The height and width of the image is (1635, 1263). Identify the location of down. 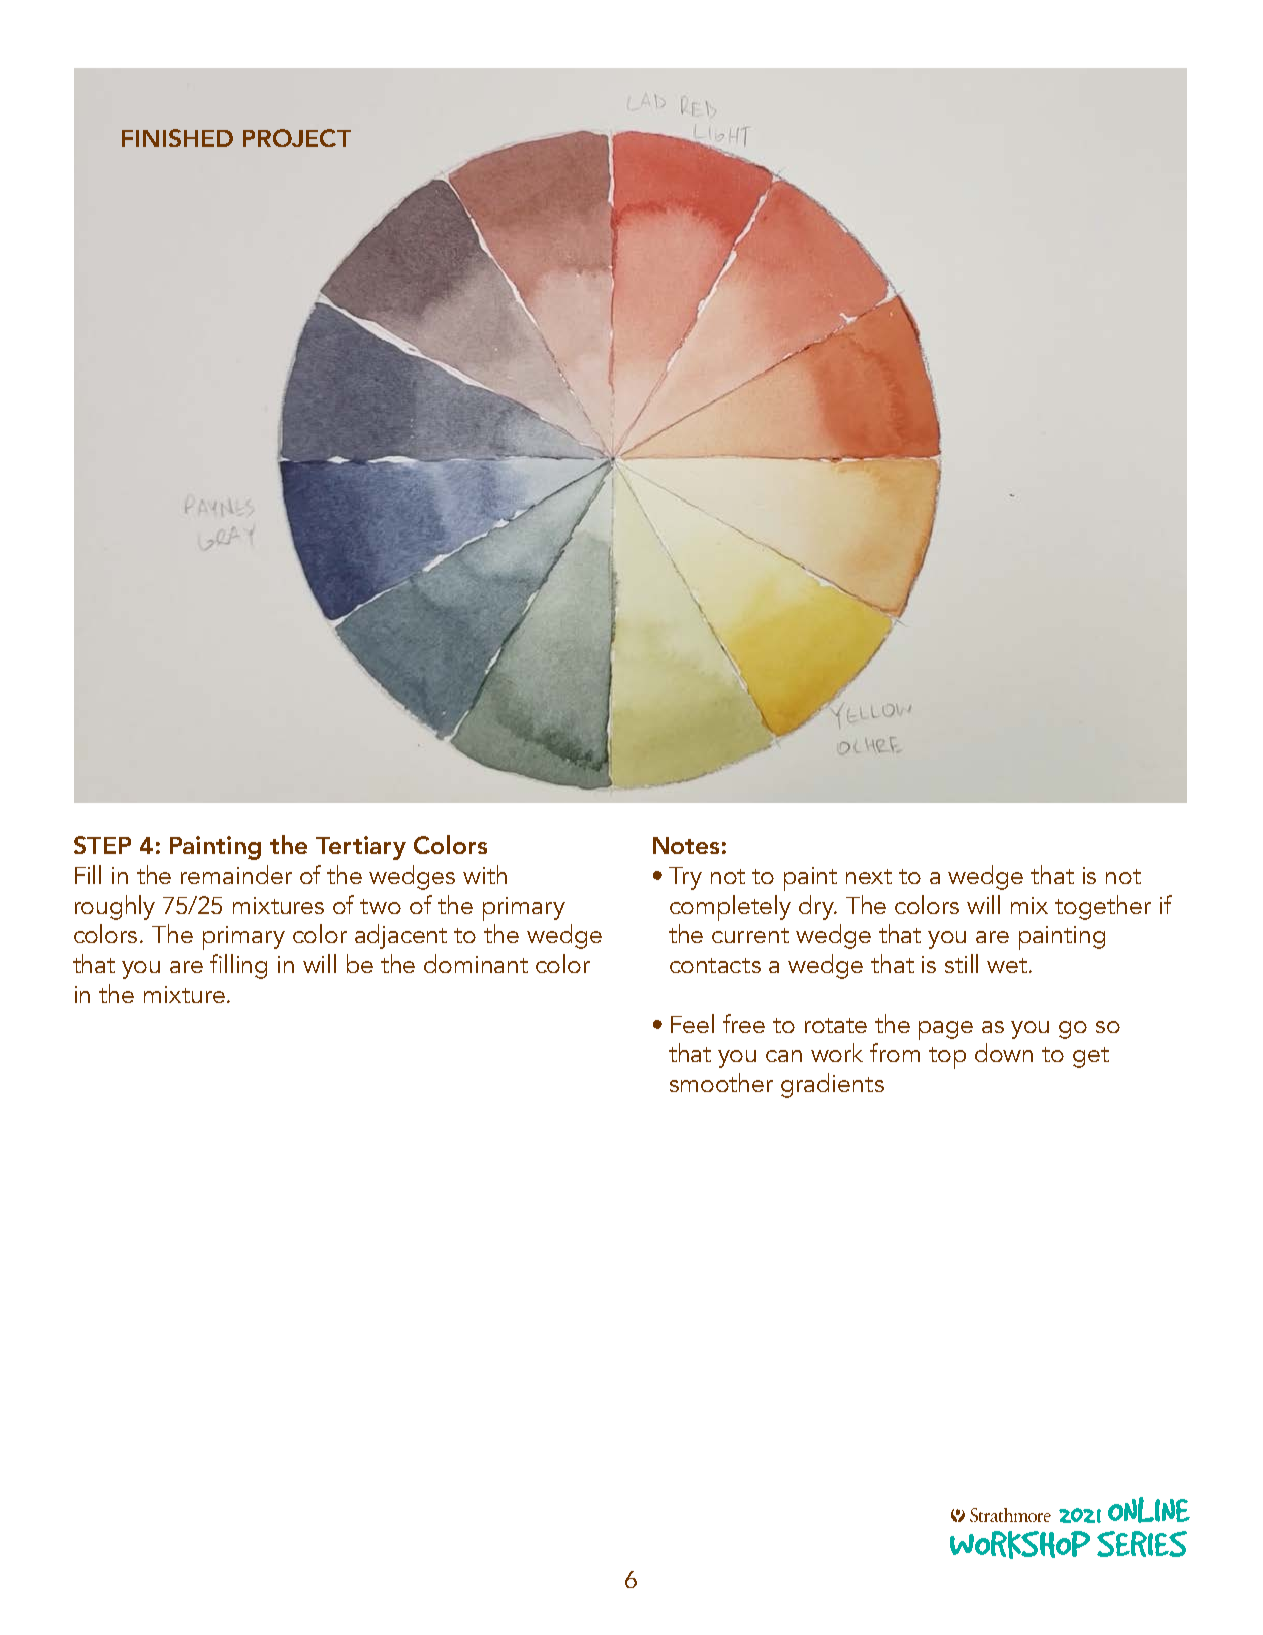
(1004, 1052).
